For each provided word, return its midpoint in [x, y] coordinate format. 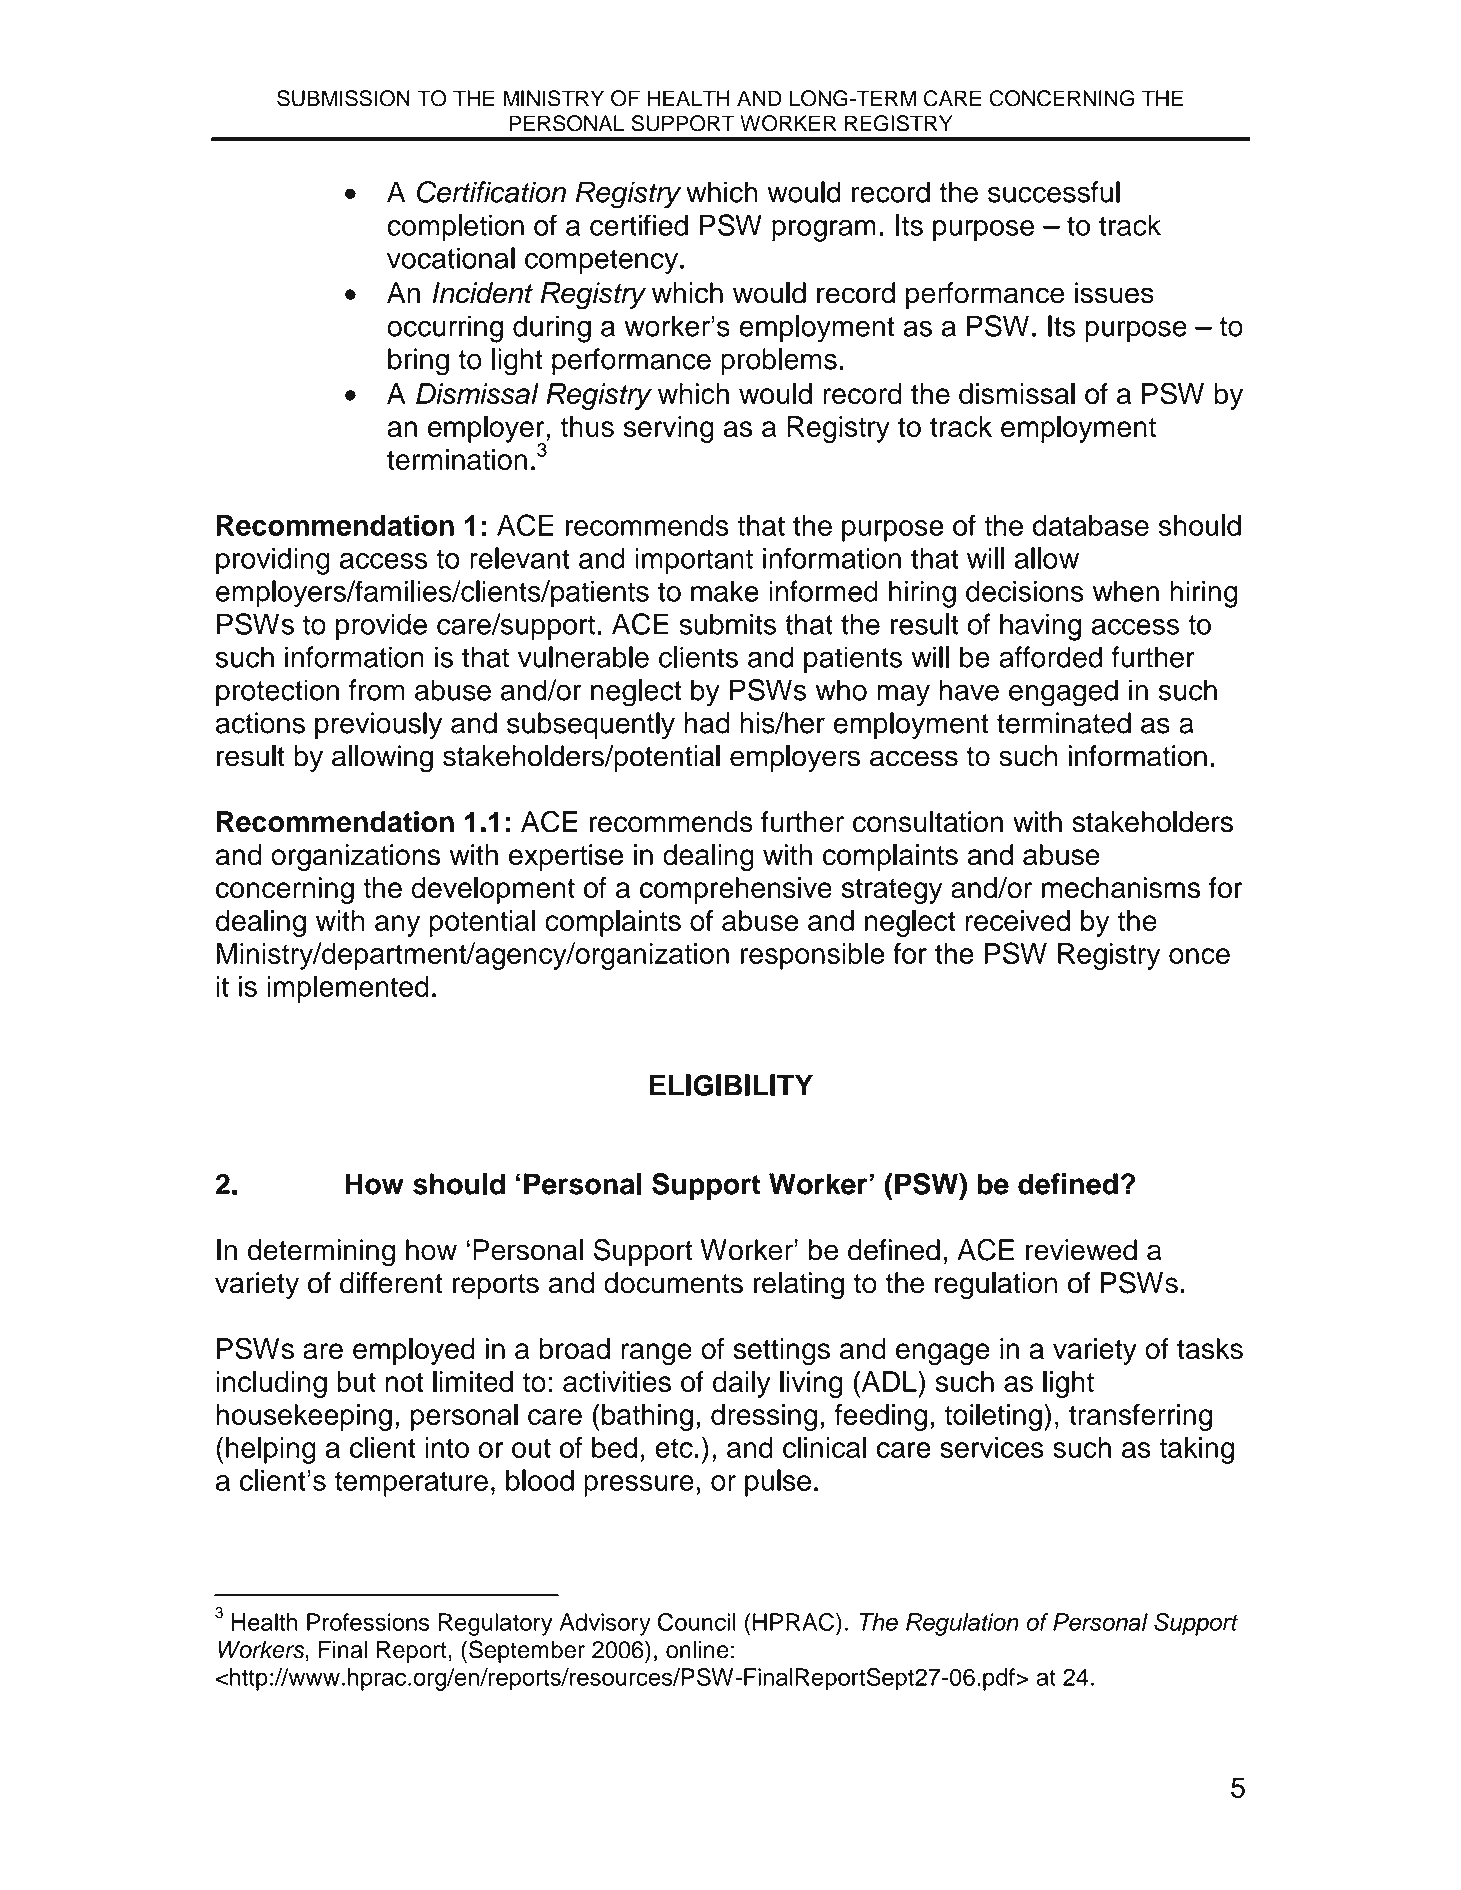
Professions [368, 1622]
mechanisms [1121, 888]
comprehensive [736, 890]
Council [697, 1622]
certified [639, 225]
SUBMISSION [343, 98]
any [397, 926]
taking [1196, 1450]
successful [1054, 192]
